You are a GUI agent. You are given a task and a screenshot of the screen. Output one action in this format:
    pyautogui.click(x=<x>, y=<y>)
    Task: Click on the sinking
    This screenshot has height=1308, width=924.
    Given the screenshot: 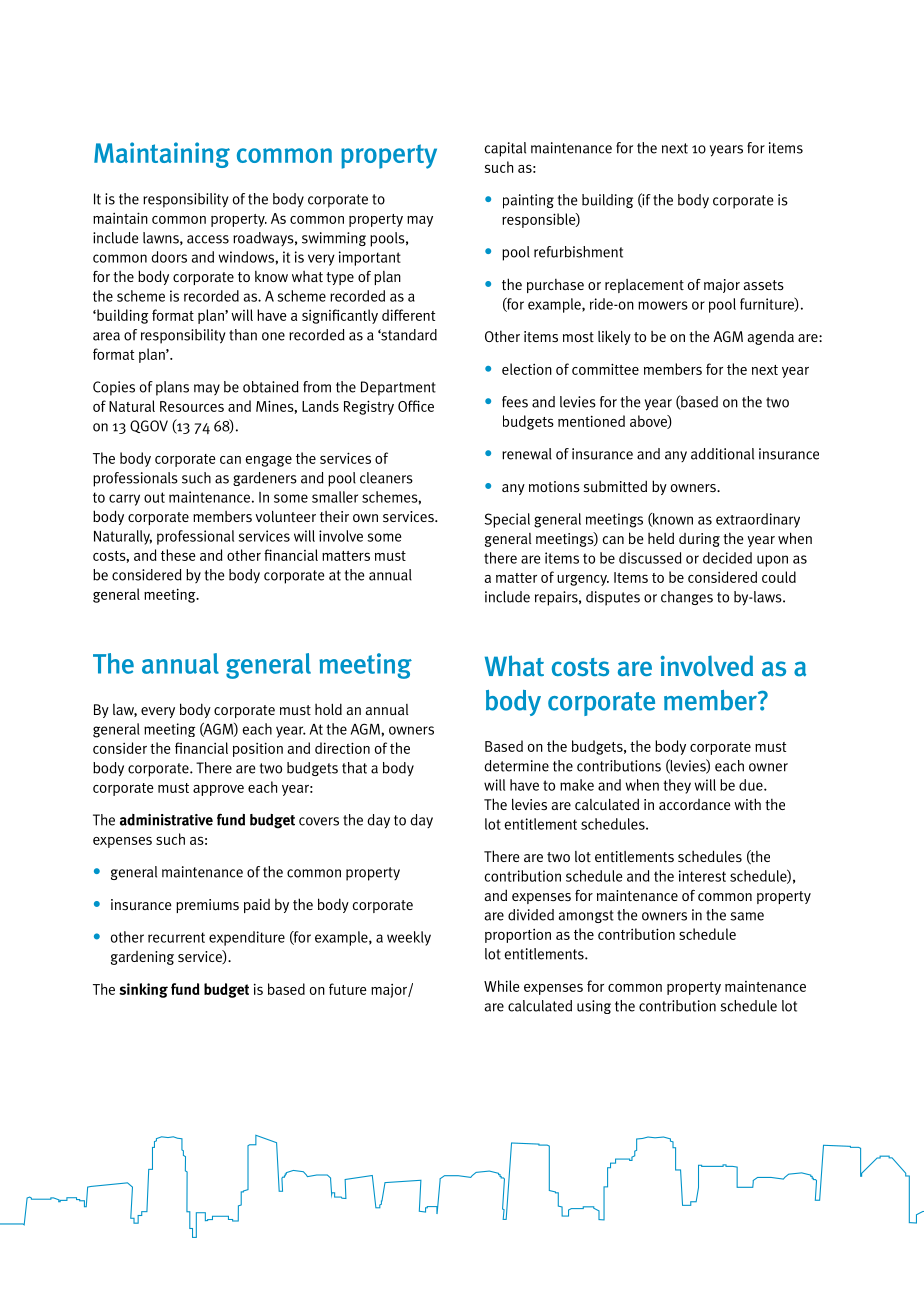 What is the action you would take?
    pyautogui.click(x=143, y=990)
